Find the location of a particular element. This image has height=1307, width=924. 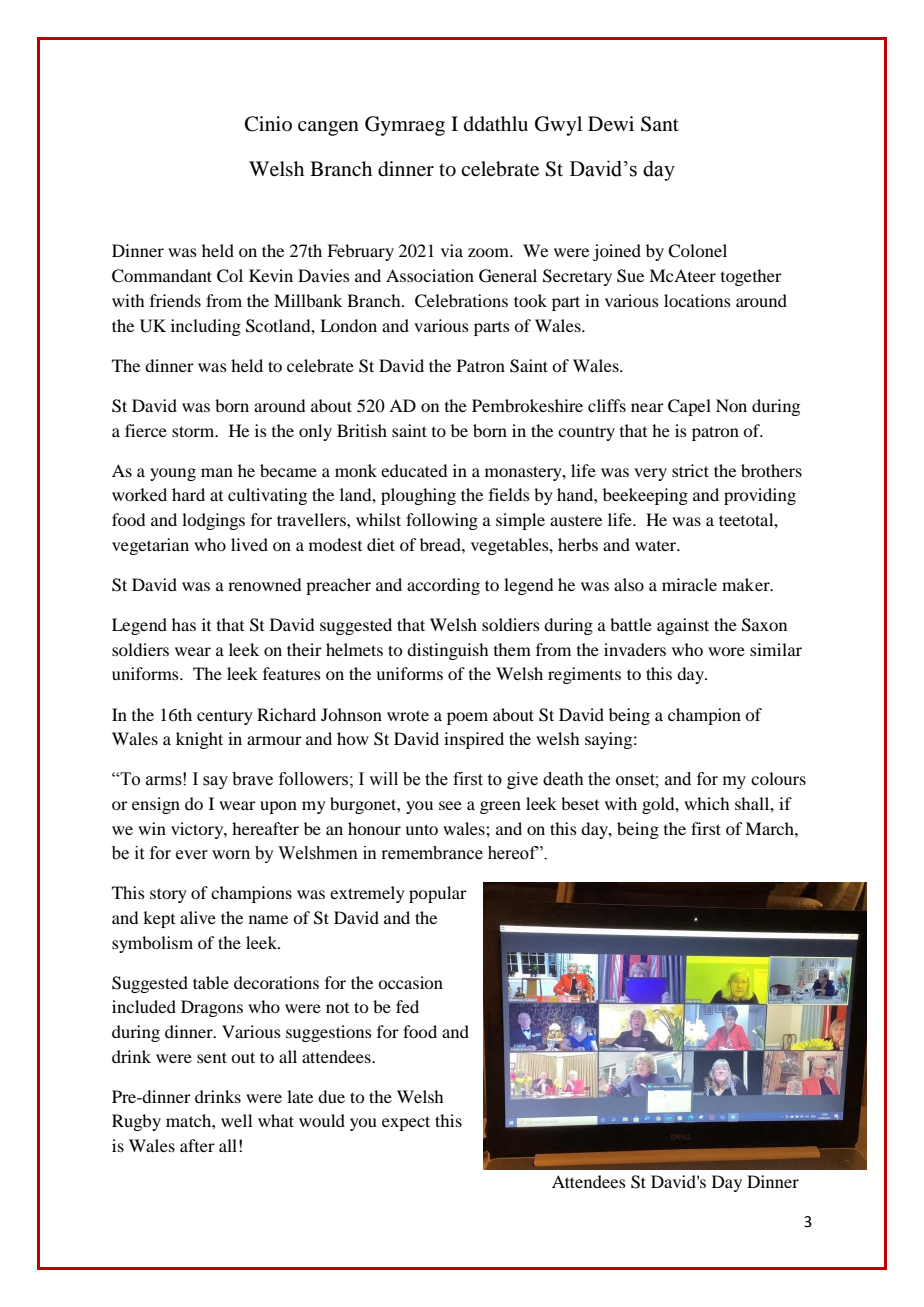

via is located at coordinates (452, 250).
